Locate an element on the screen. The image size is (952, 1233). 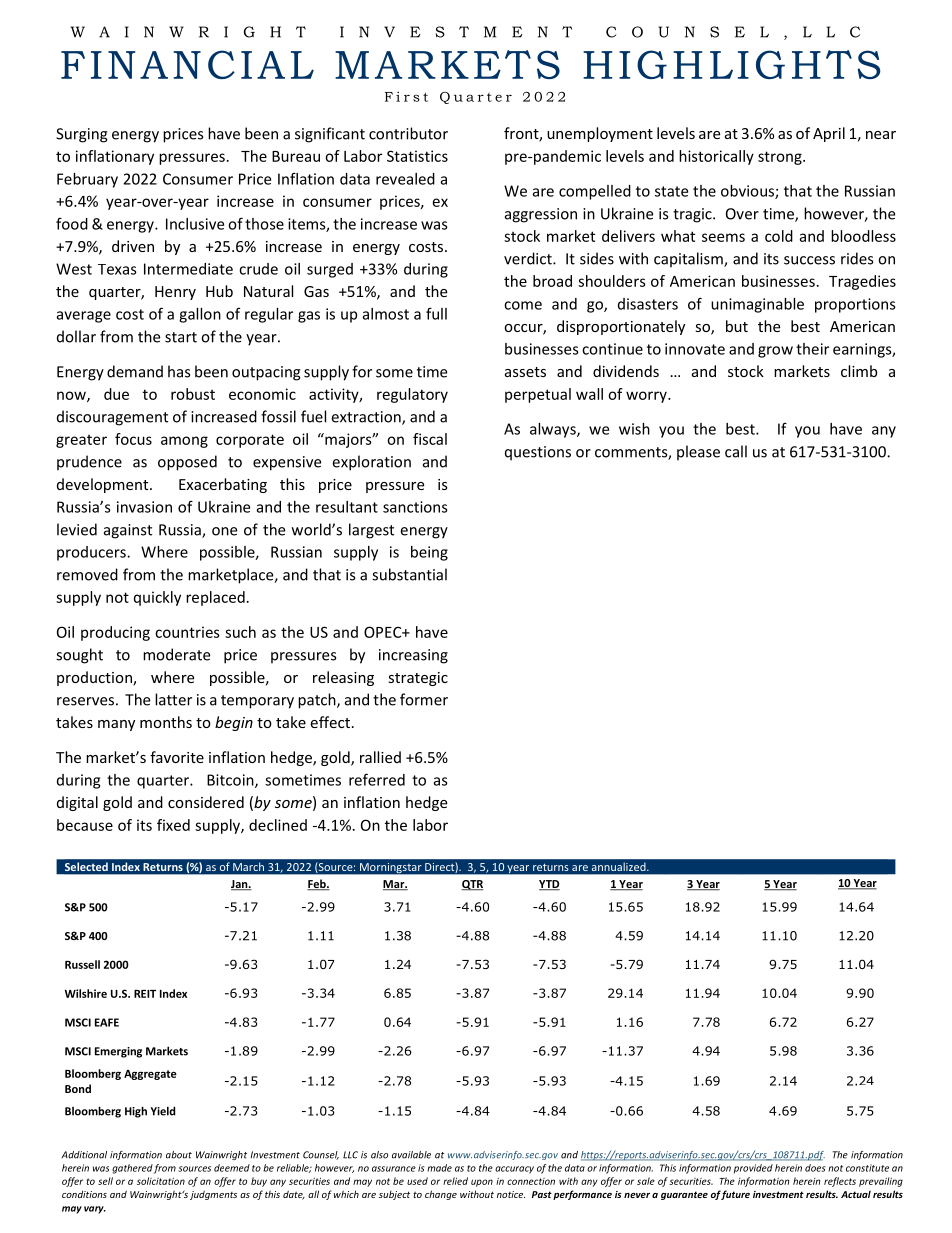
referred is located at coordinates (377, 779).
